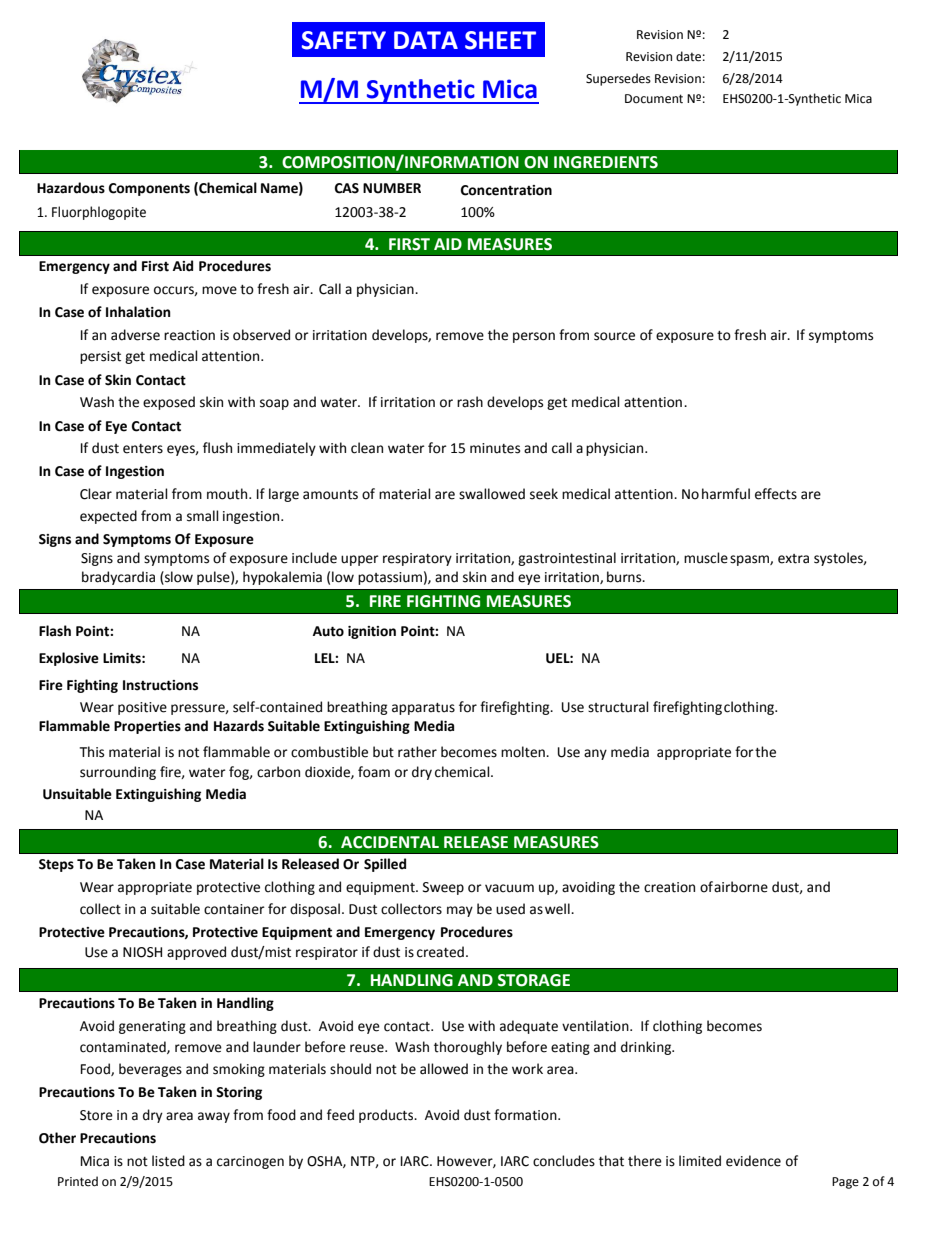 This document has width=952, height=1233. I want to click on Components, so click(149, 189).
